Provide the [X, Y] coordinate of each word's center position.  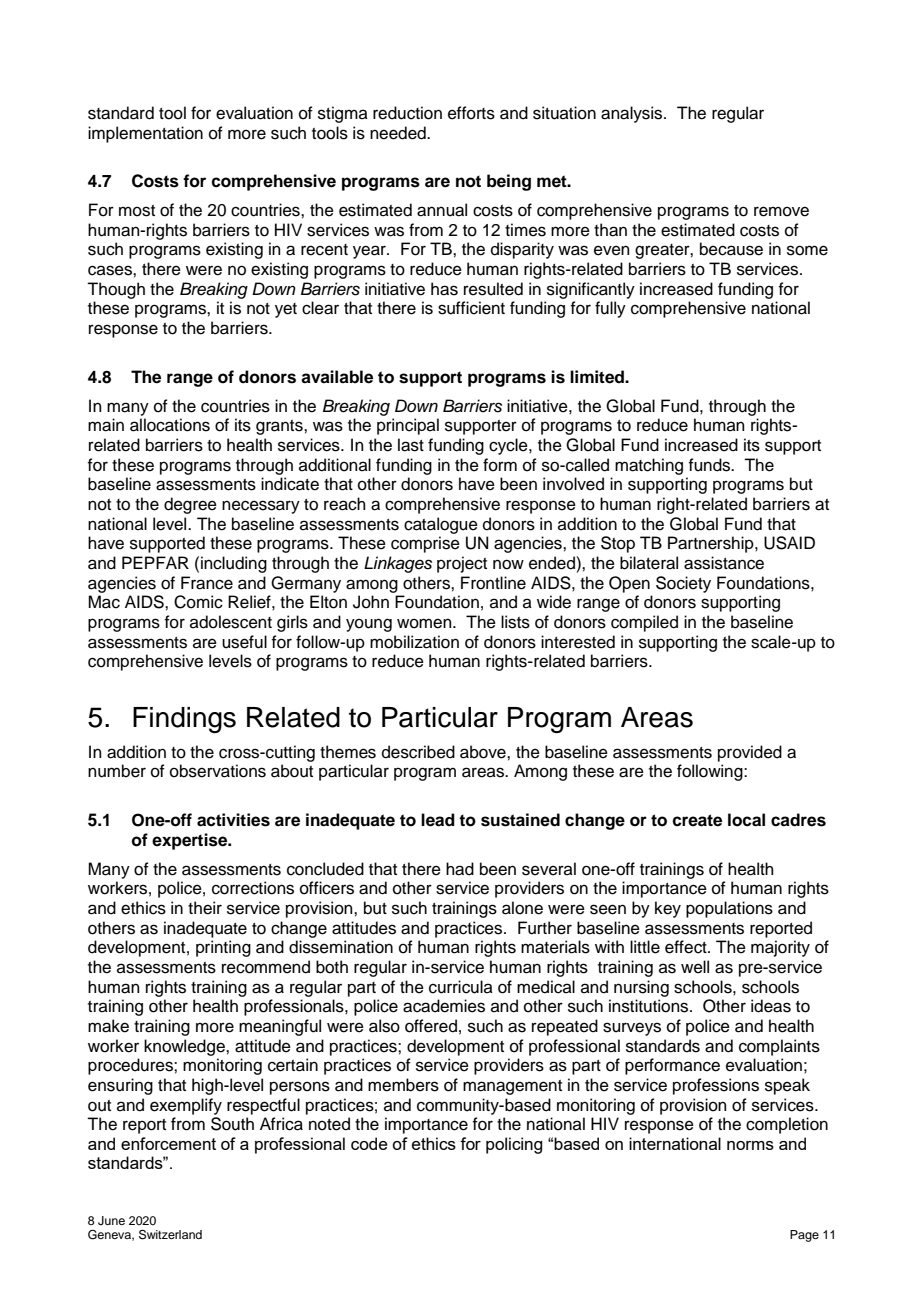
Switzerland [170, 1235]
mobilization [414, 642]
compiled [644, 623]
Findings [184, 720]
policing [514, 1145]
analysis [633, 114]
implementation [145, 134]
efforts [471, 113]
